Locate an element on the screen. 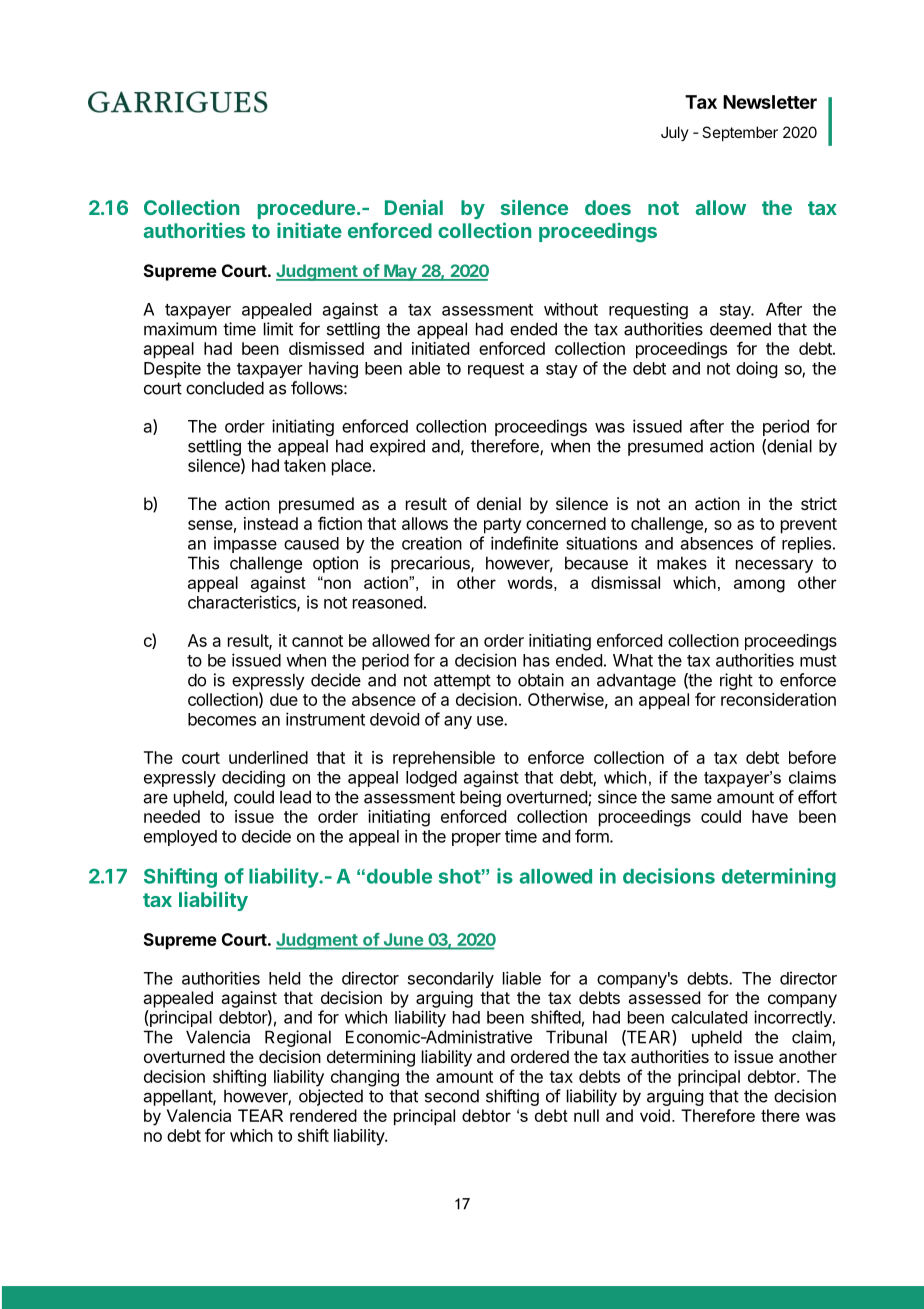 Image resolution: width=924 pixels, height=1309 pixels. employed is located at coordinates (180, 838).
